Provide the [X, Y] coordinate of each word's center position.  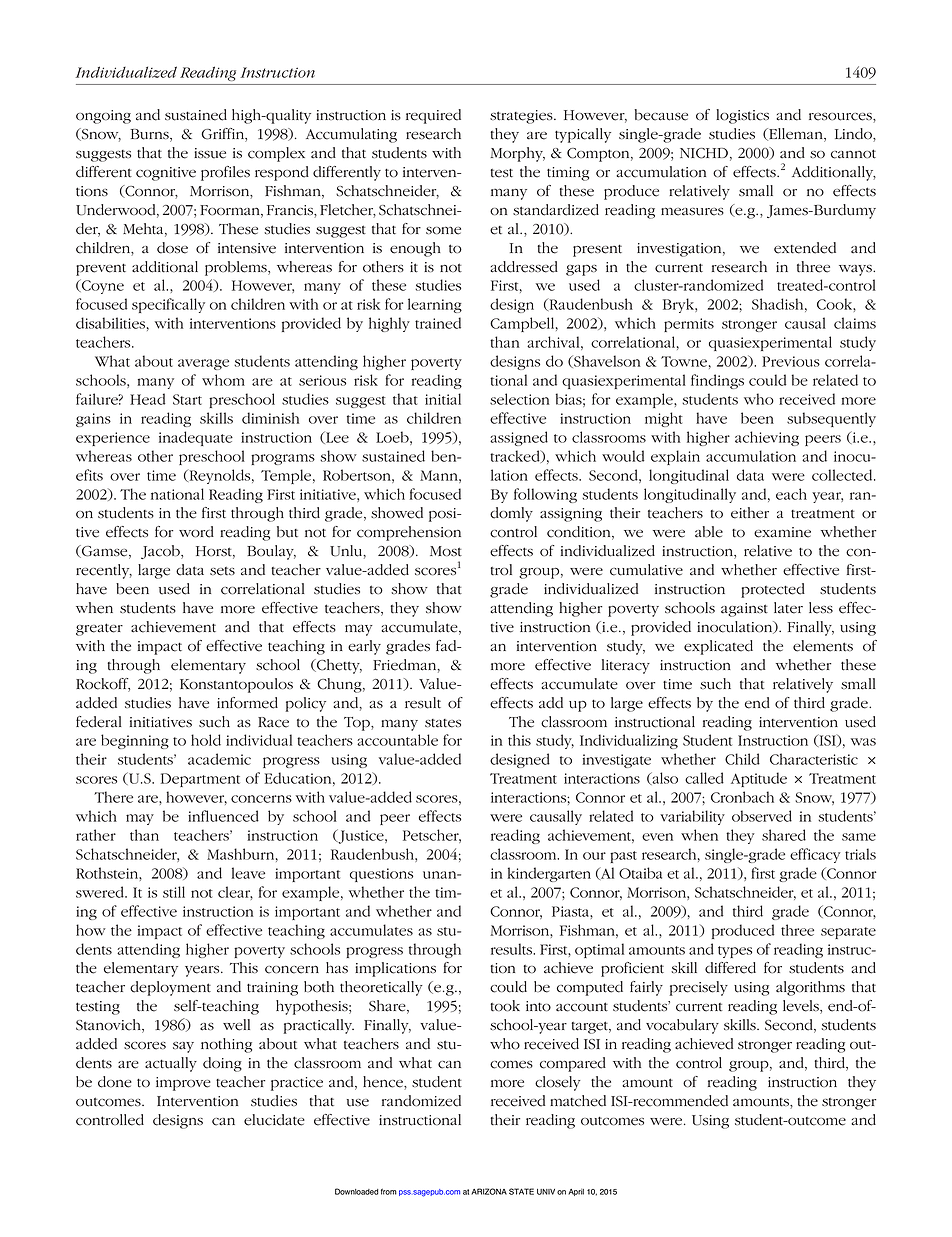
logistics [742, 116]
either [750, 513]
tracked [516, 456]
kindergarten [549, 874]
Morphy [518, 154]
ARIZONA [489, 1191]
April [576, 1192]
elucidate [274, 1120]
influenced [223, 816]
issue [210, 153]
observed [762, 816]
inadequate [196, 438]
